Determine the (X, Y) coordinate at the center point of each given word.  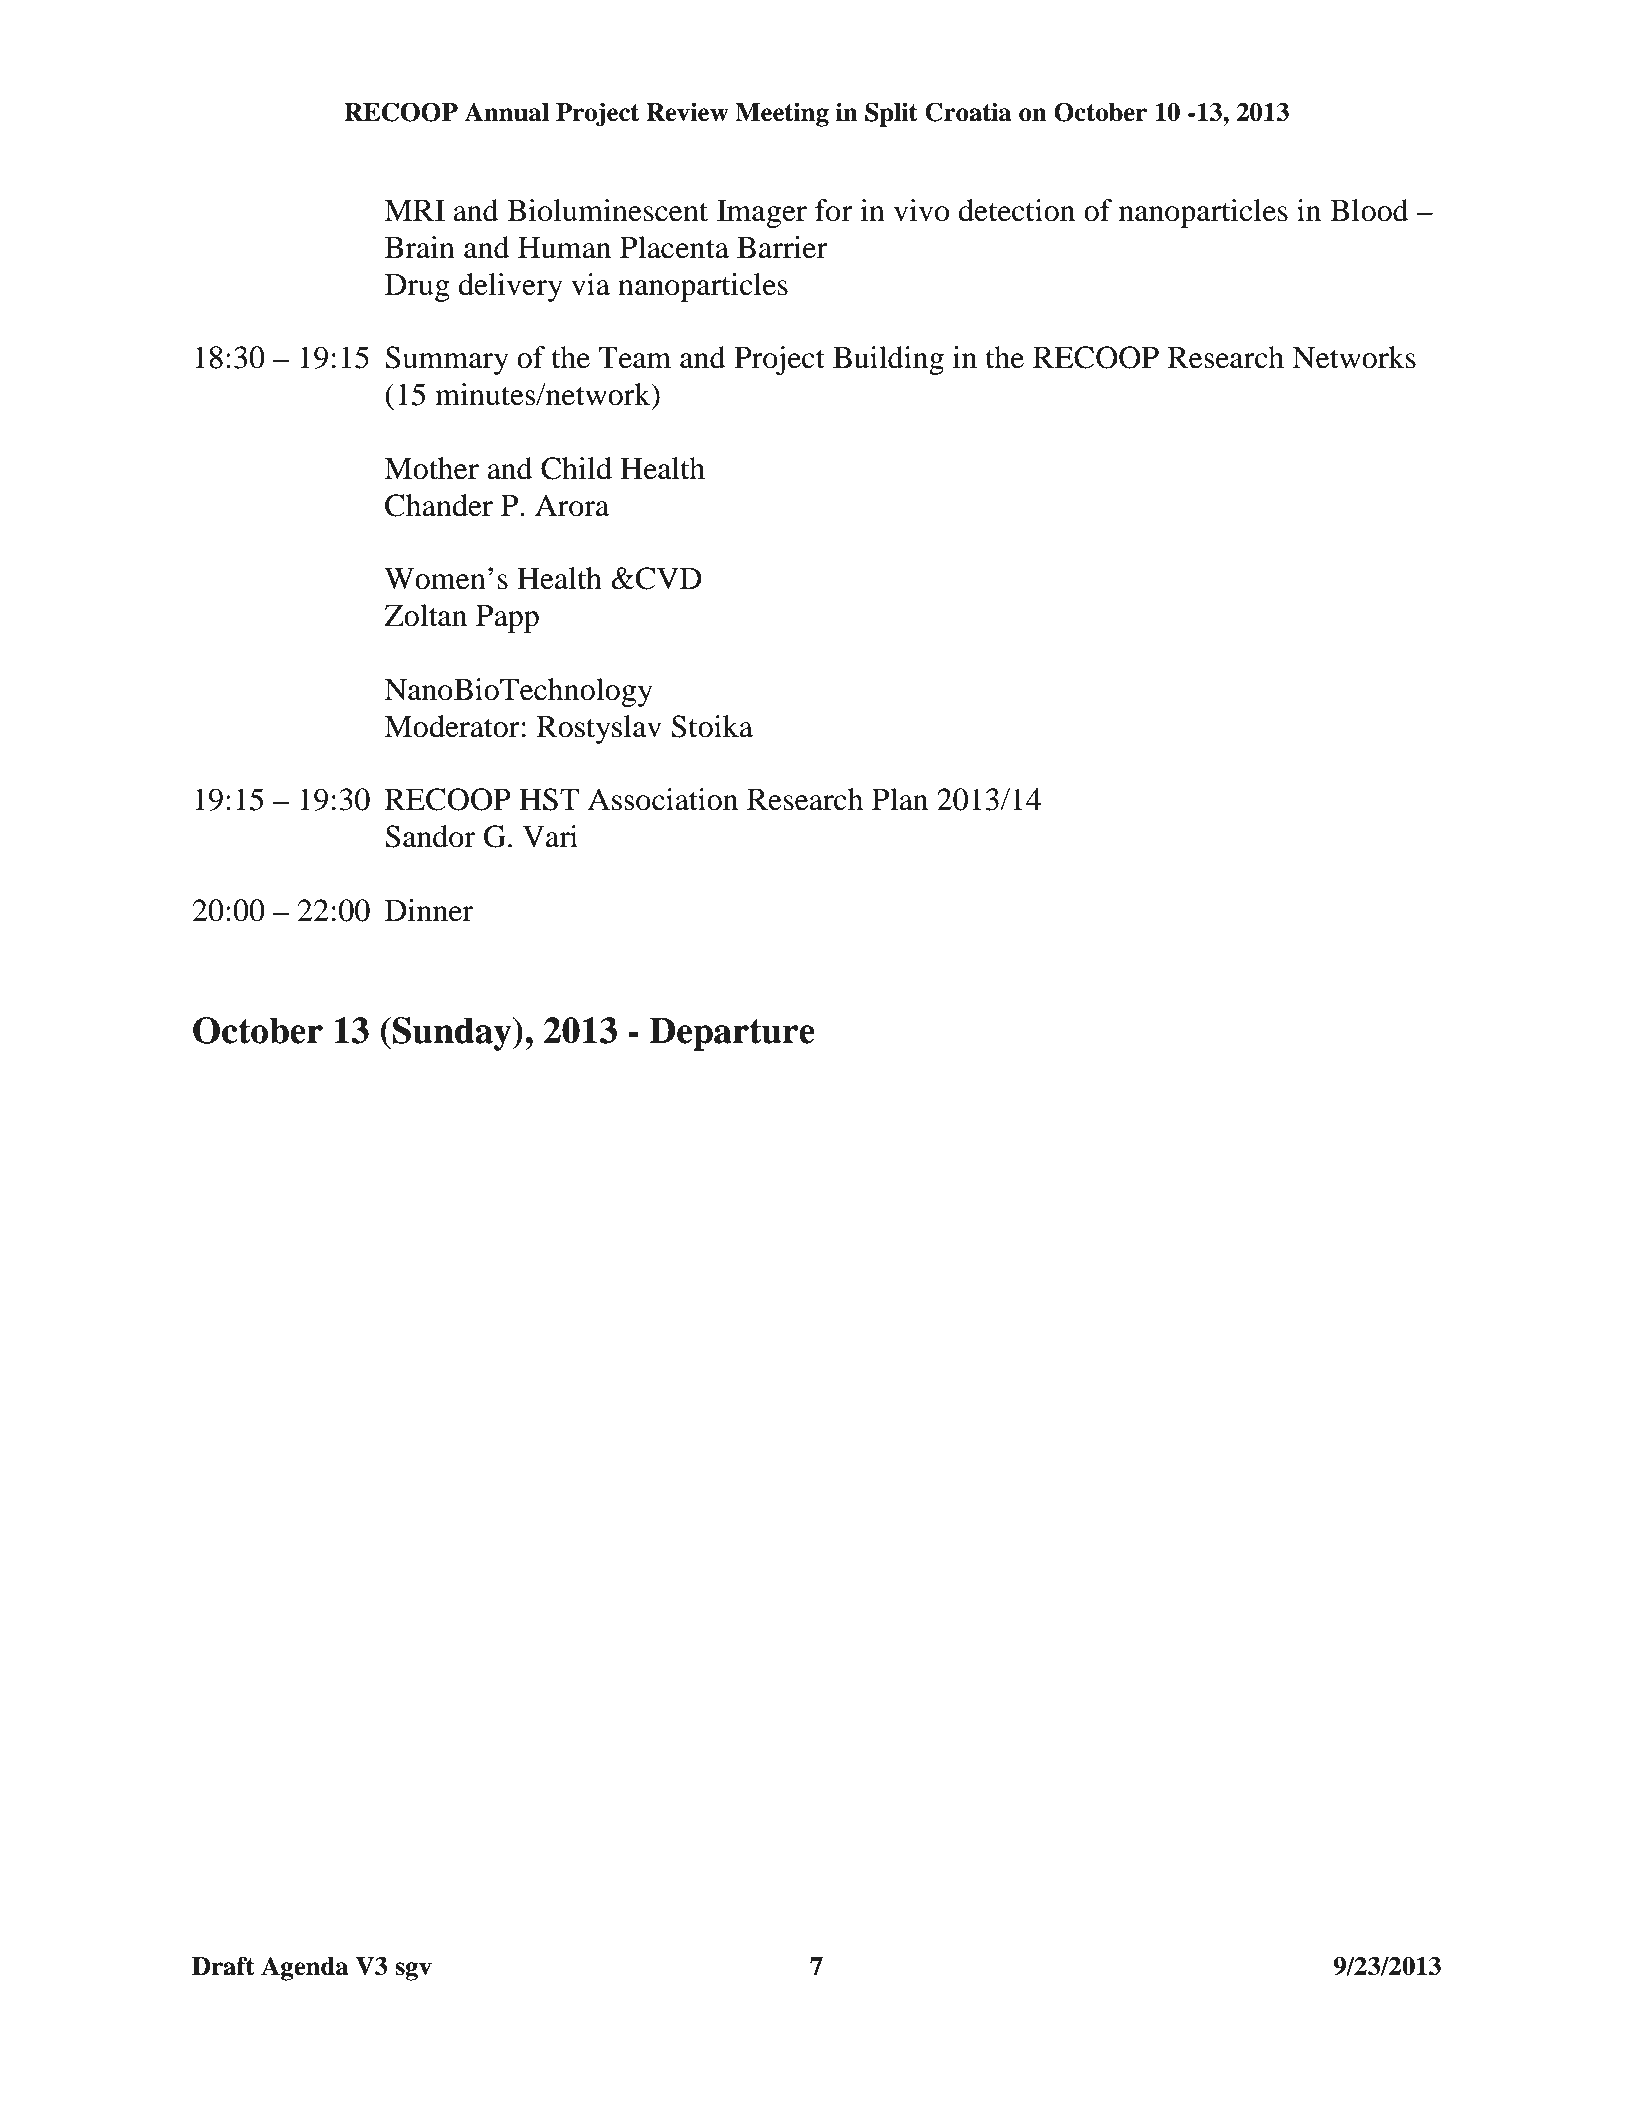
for (834, 210)
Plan (900, 799)
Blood (1369, 210)
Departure (732, 1034)
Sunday (453, 1034)
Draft (223, 1966)
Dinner (429, 910)
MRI (414, 210)
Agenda (304, 1968)
